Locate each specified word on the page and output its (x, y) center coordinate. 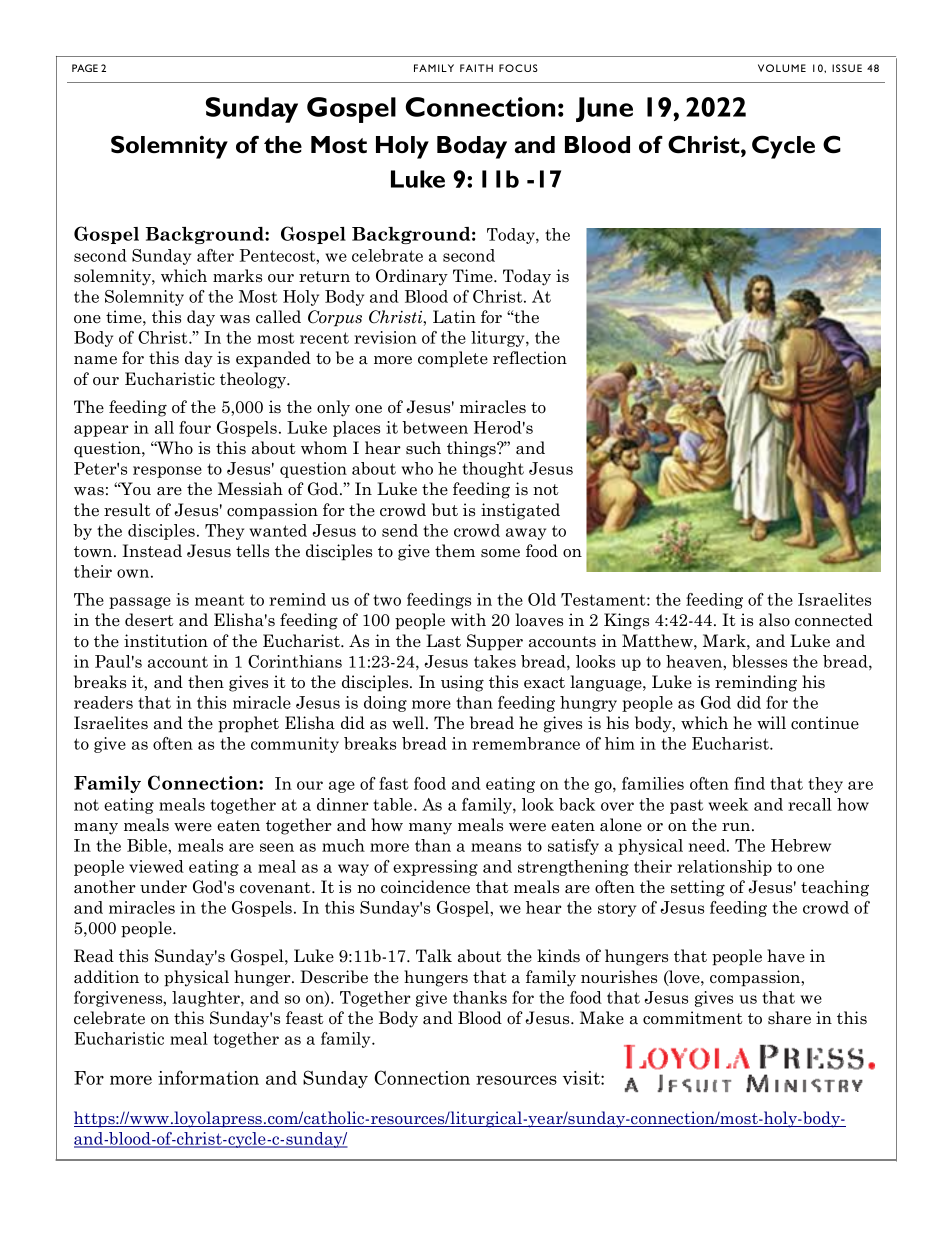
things (472, 449)
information (208, 1077)
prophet (248, 724)
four (195, 427)
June (604, 109)
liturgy (499, 339)
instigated (520, 511)
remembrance (526, 743)
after (215, 255)
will (771, 722)
